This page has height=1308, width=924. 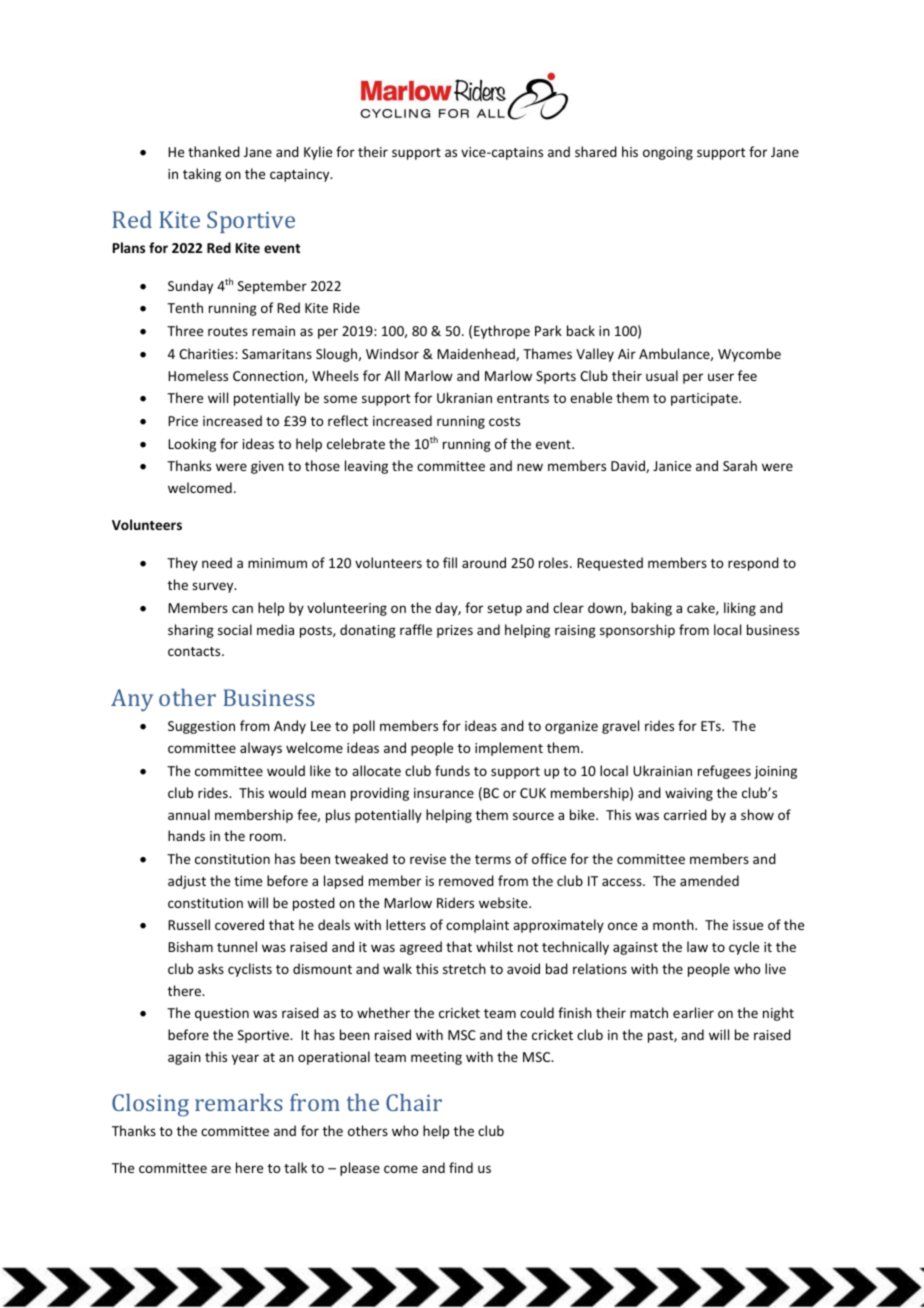 What do you see at coordinates (702, 608) in the page?
I see `cake` at bounding box center [702, 608].
